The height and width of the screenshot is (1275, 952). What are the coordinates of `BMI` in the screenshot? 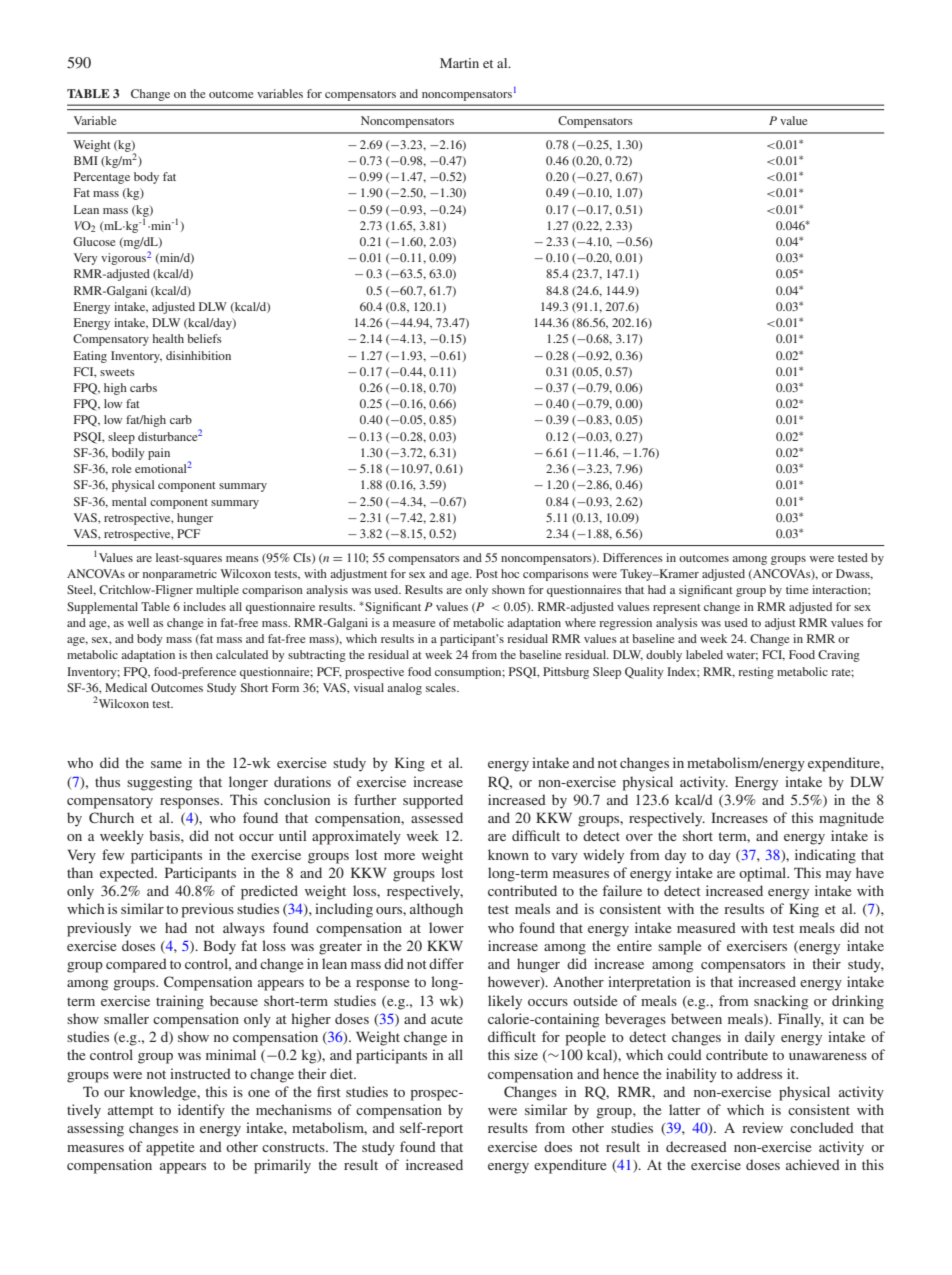 It's located at (86, 160).
